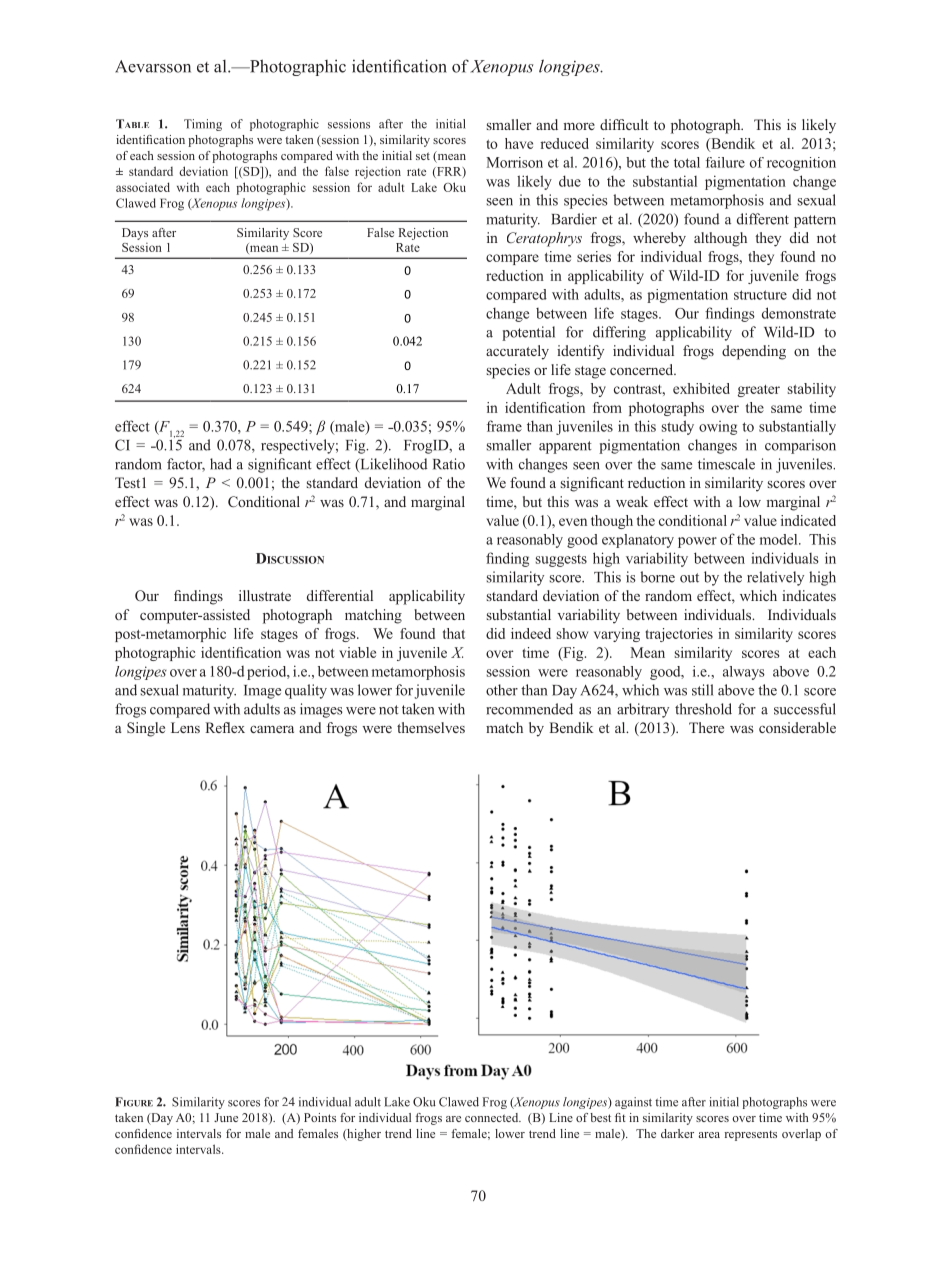  I want to click on Timing, so click(203, 125).
